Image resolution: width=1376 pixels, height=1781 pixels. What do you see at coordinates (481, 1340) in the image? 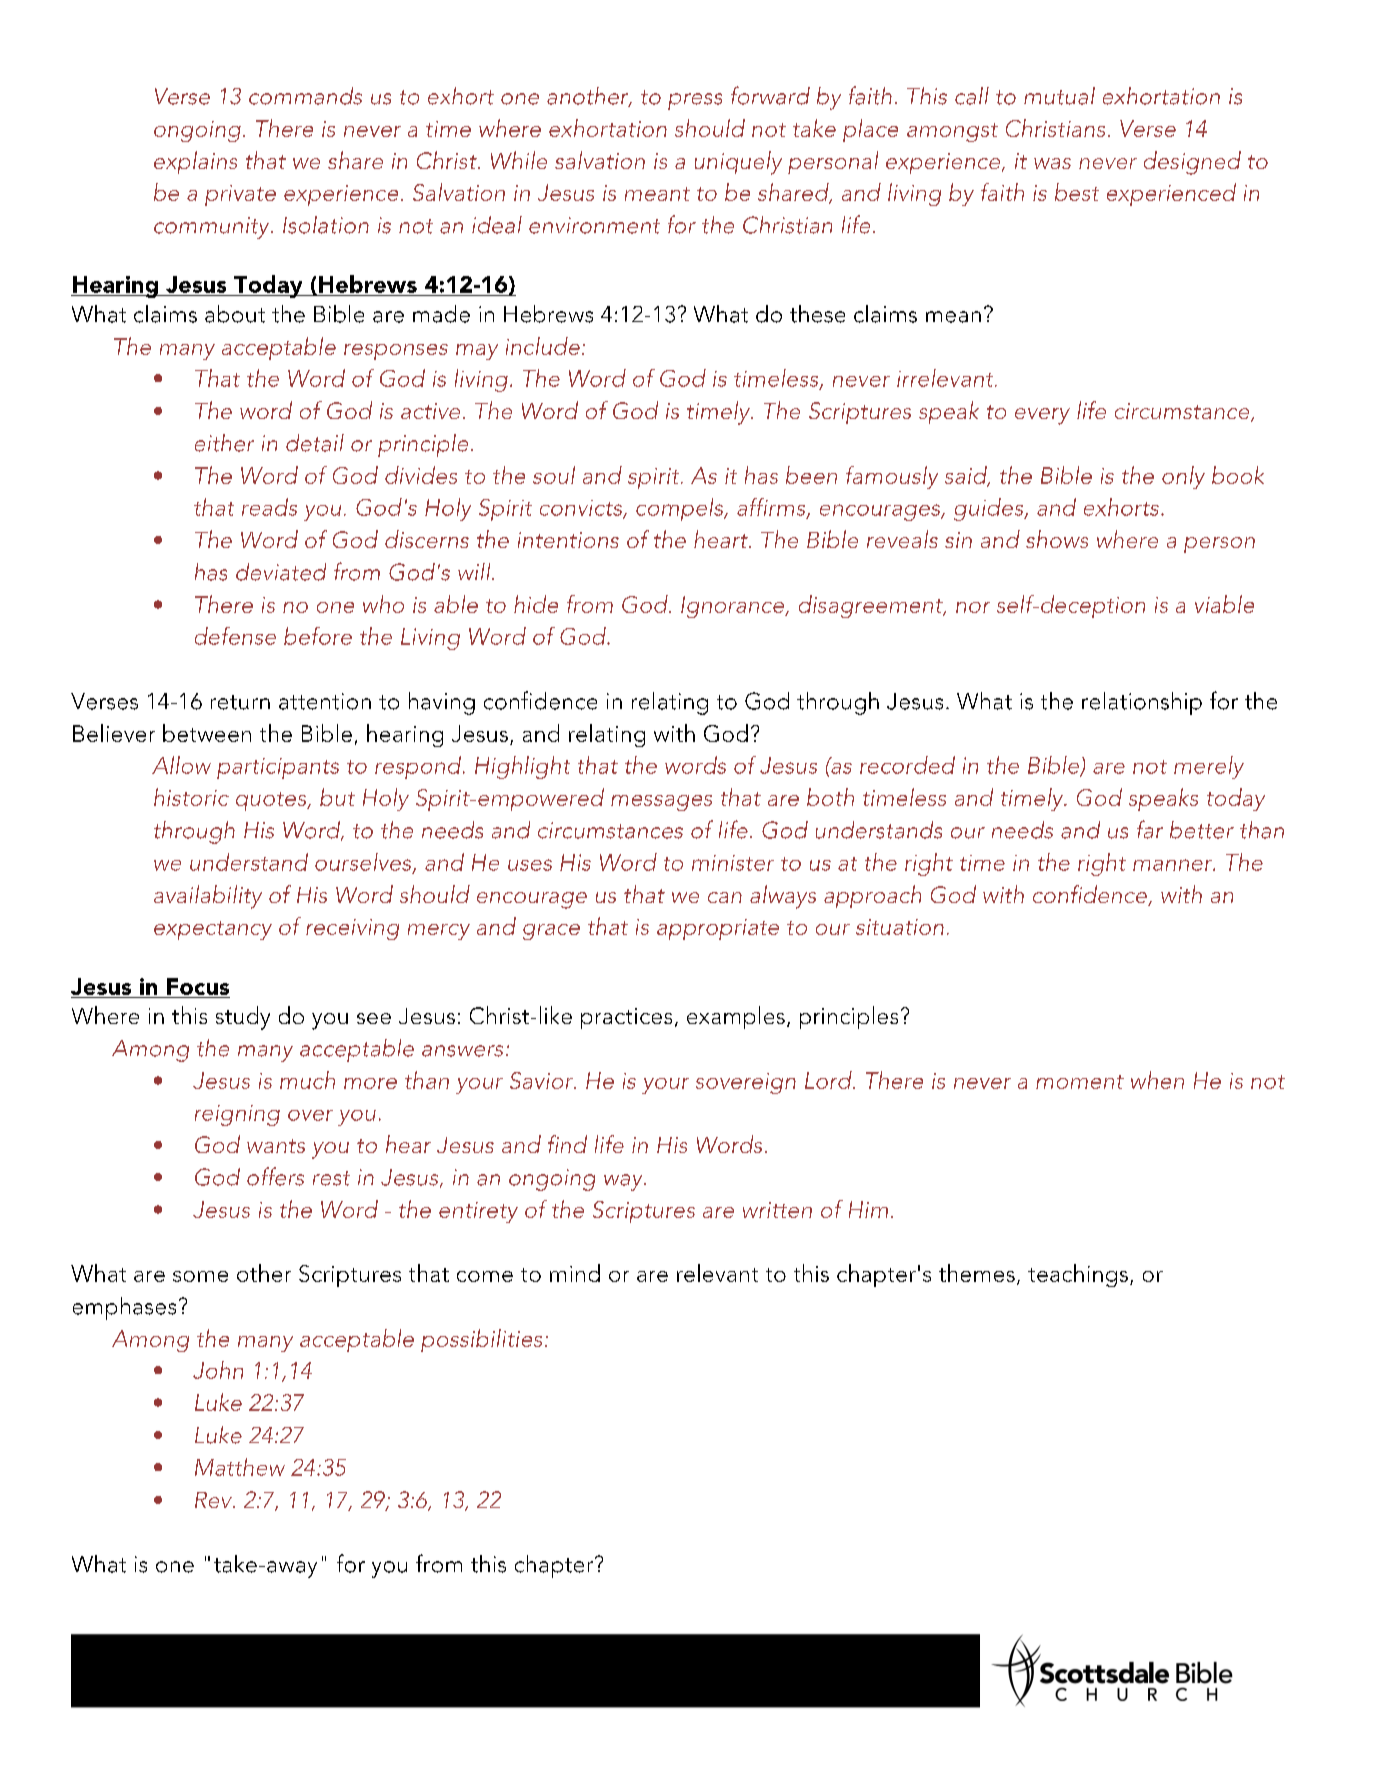
I see `possibilities` at bounding box center [481, 1340].
